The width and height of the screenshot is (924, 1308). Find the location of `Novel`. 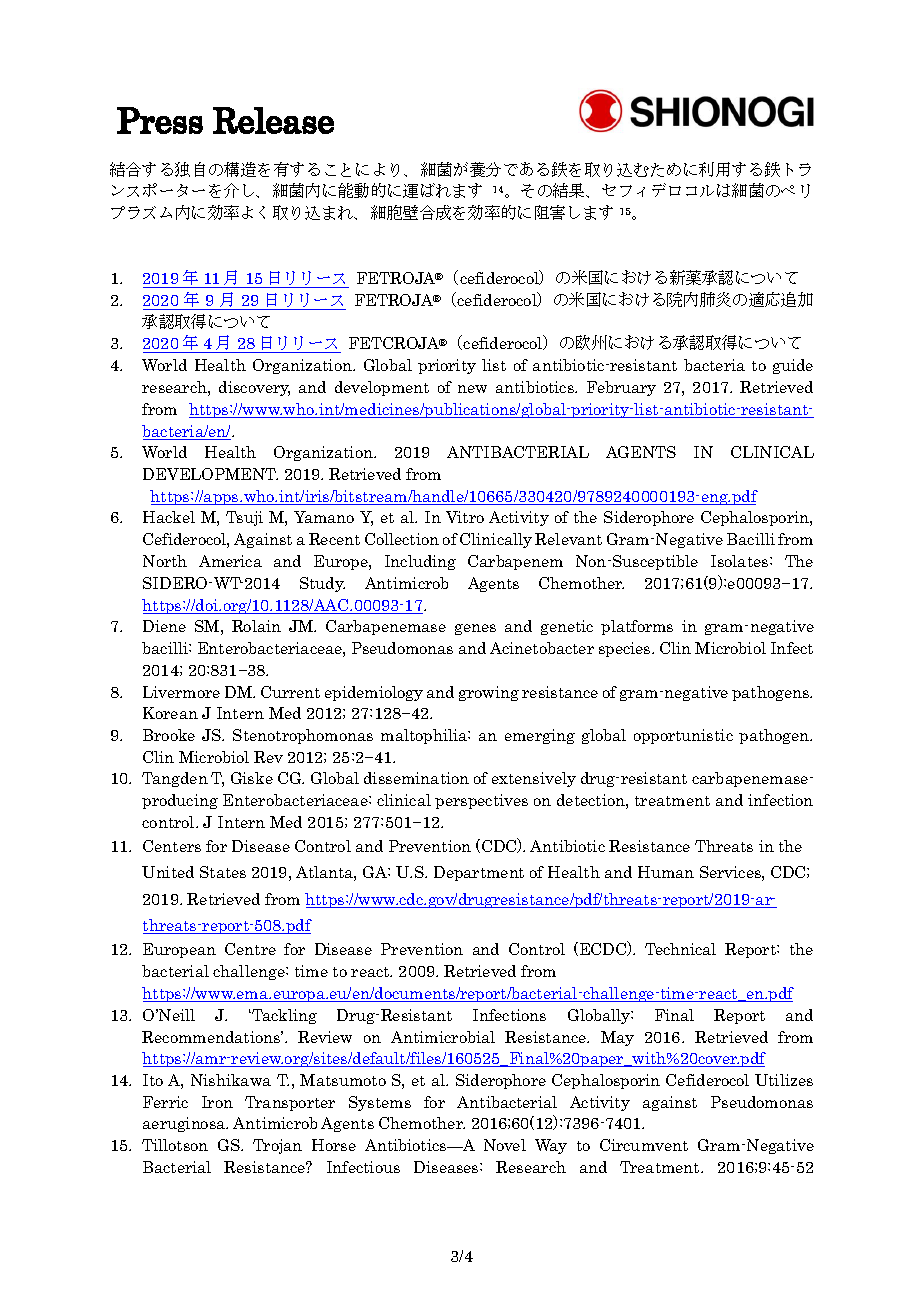

Novel is located at coordinates (505, 1145).
